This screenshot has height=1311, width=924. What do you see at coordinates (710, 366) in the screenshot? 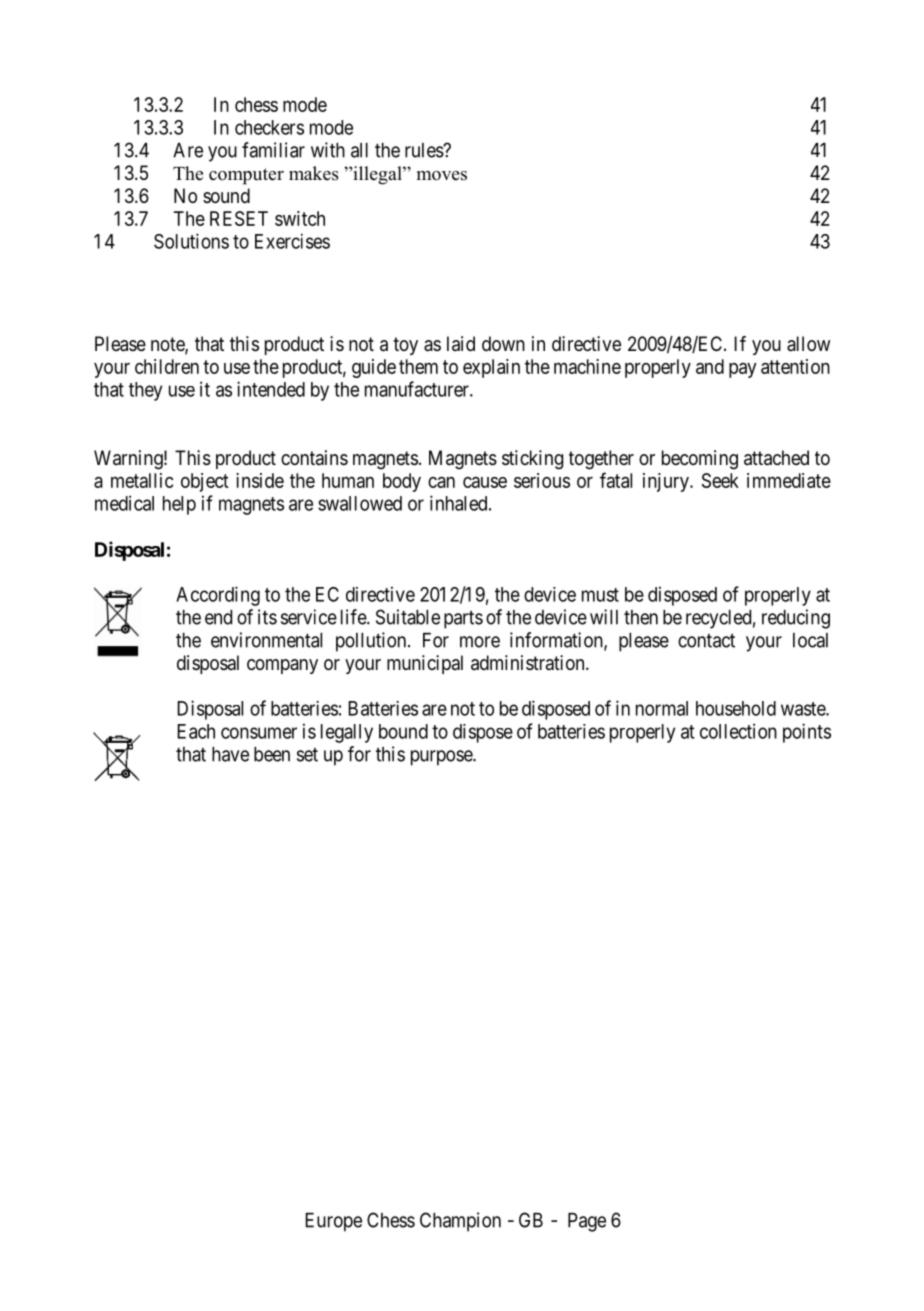
I see `and` at bounding box center [710, 366].
